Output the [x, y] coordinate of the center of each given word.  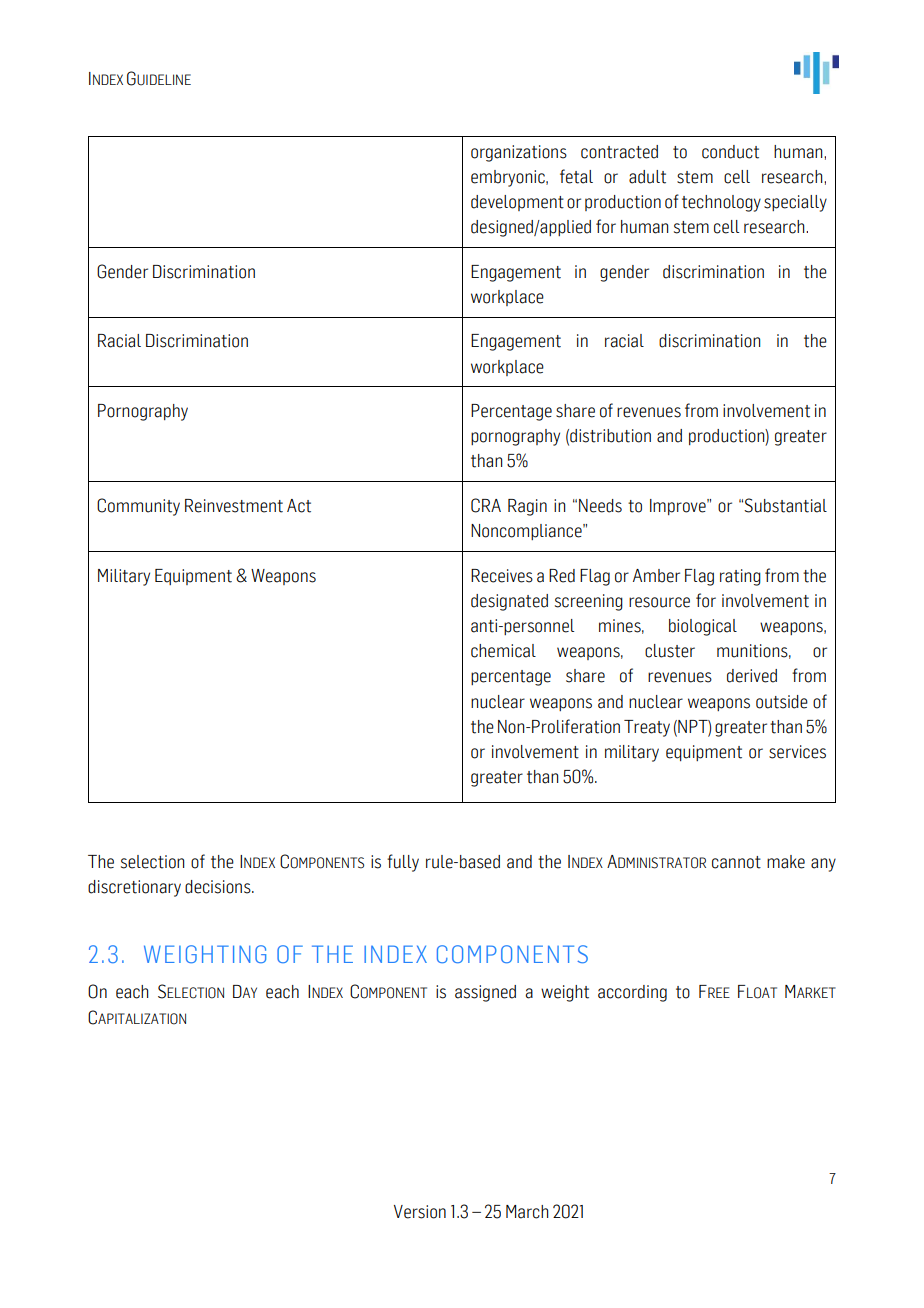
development [517, 203]
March [527, 1212]
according [632, 993]
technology [721, 203]
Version [420, 1212]
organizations [519, 153]
